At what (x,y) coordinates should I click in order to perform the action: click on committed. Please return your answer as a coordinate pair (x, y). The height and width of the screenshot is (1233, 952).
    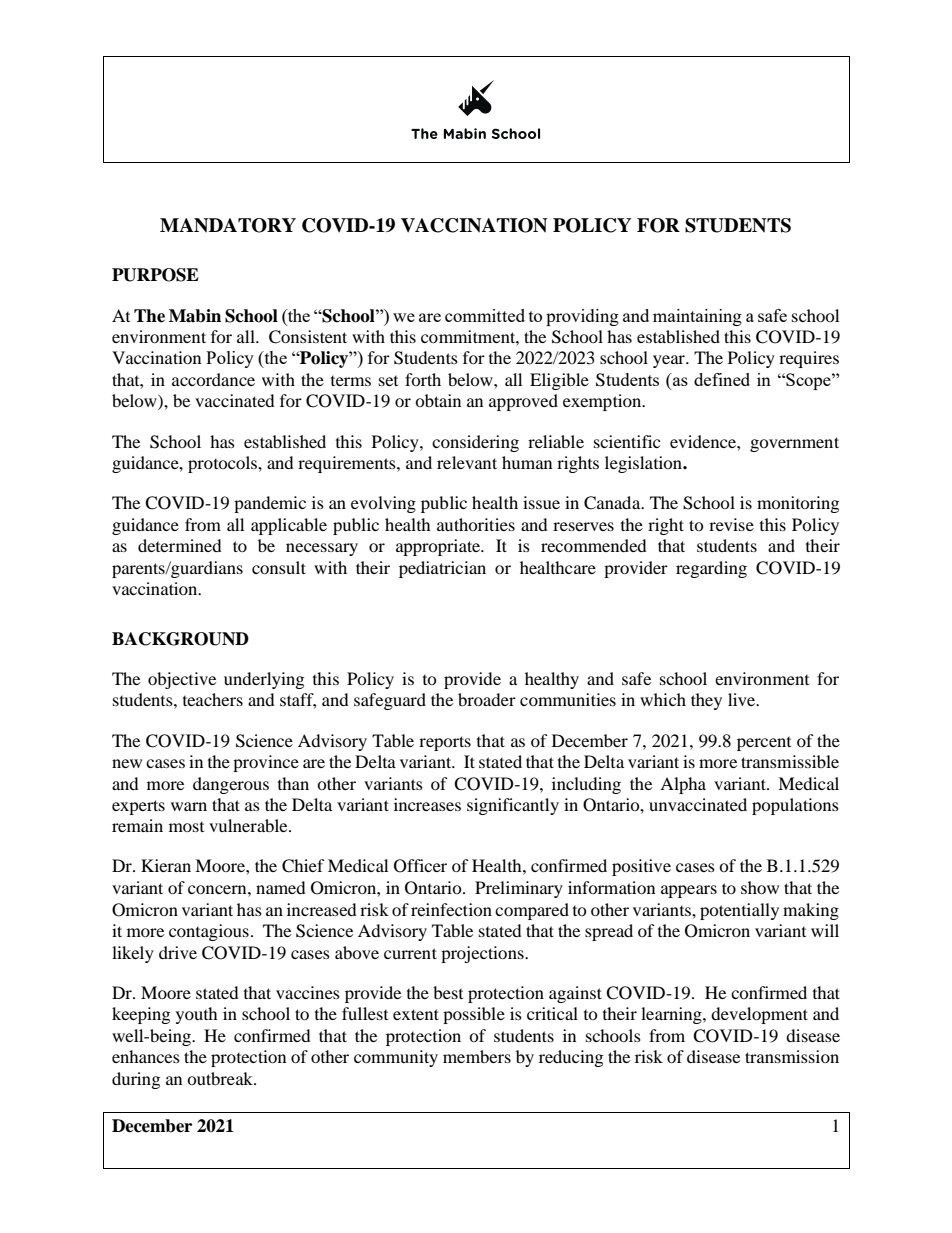
    Looking at the image, I should click on (485, 315).
